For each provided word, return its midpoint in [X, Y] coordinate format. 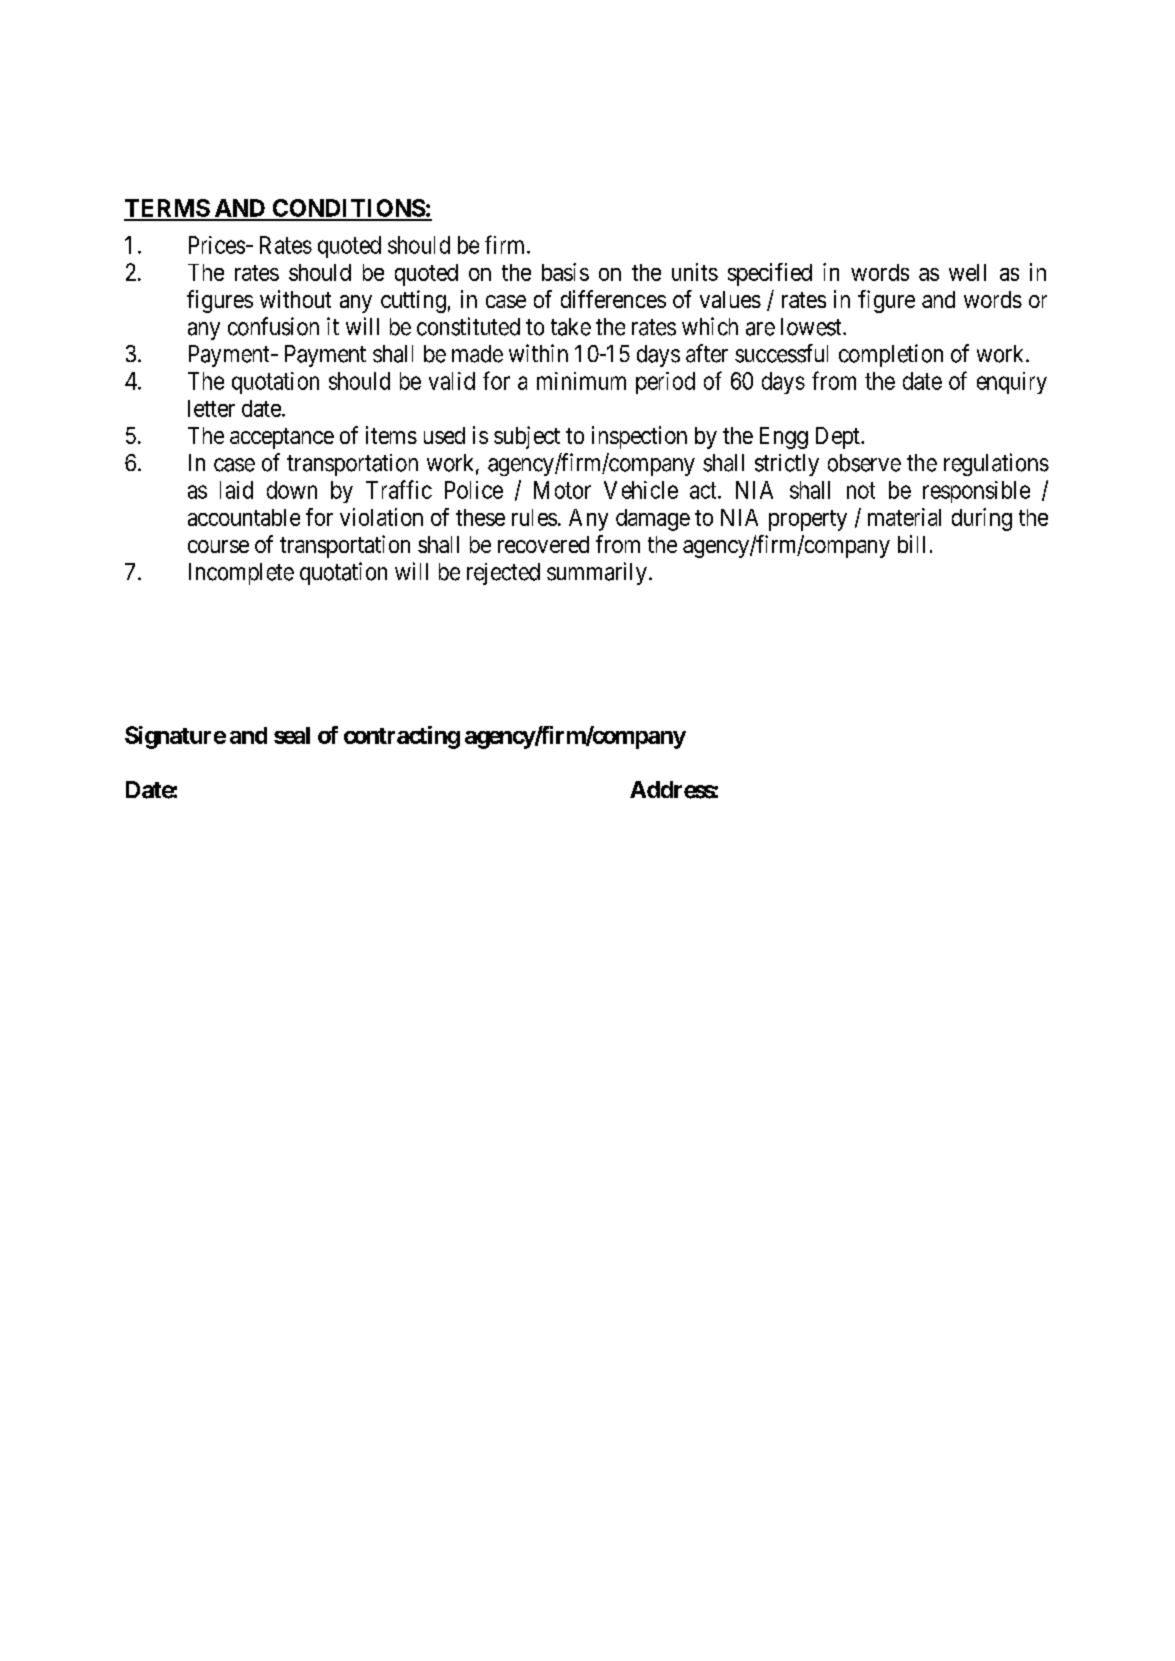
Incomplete [241, 574]
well [967, 272]
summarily [597, 573]
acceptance [282, 438]
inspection [639, 437]
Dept [839, 438]
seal [292, 735]
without [295, 299]
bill [911, 544]
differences [613, 299]
